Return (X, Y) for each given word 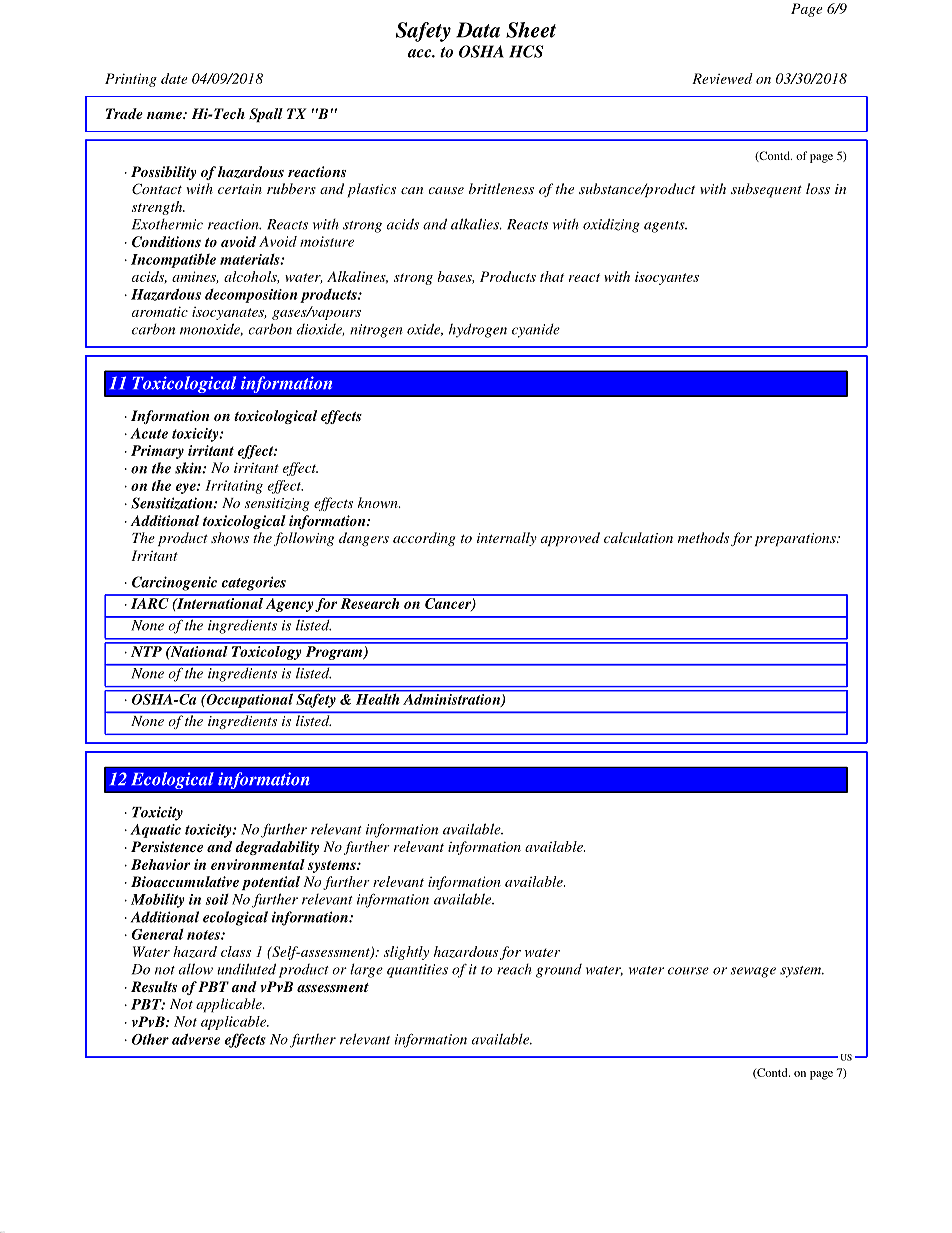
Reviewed (722, 78)
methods (703, 537)
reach (514, 969)
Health (378, 698)
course (688, 971)
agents (665, 227)
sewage (753, 972)
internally (507, 539)
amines (195, 277)
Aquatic (155, 831)
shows (230, 537)
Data (478, 30)
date (174, 78)
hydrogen (478, 330)
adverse (196, 1039)
